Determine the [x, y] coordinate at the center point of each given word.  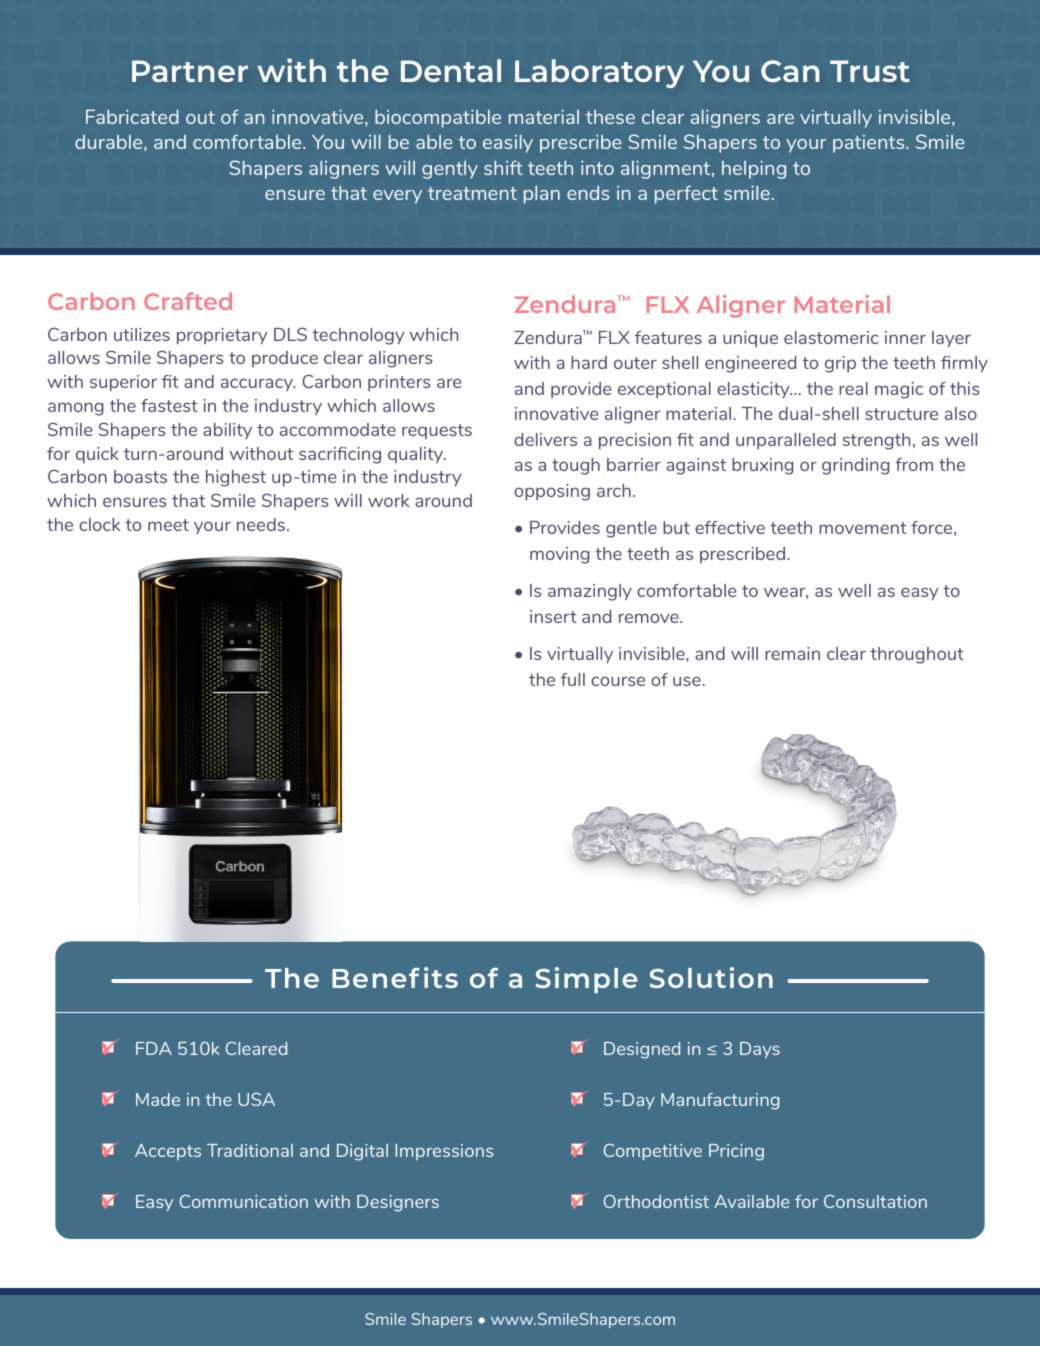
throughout [917, 655]
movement [863, 528]
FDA [154, 1048]
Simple [586, 980]
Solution [711, 977]
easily [508, 143]
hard [589, 362]
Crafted [188, 301]
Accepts [168, 1152]
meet [168, 525]
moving [560, 555]
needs [261, 524]
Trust [870, 71]
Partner [190, 71]
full [573, 679]
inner [905, 337]
